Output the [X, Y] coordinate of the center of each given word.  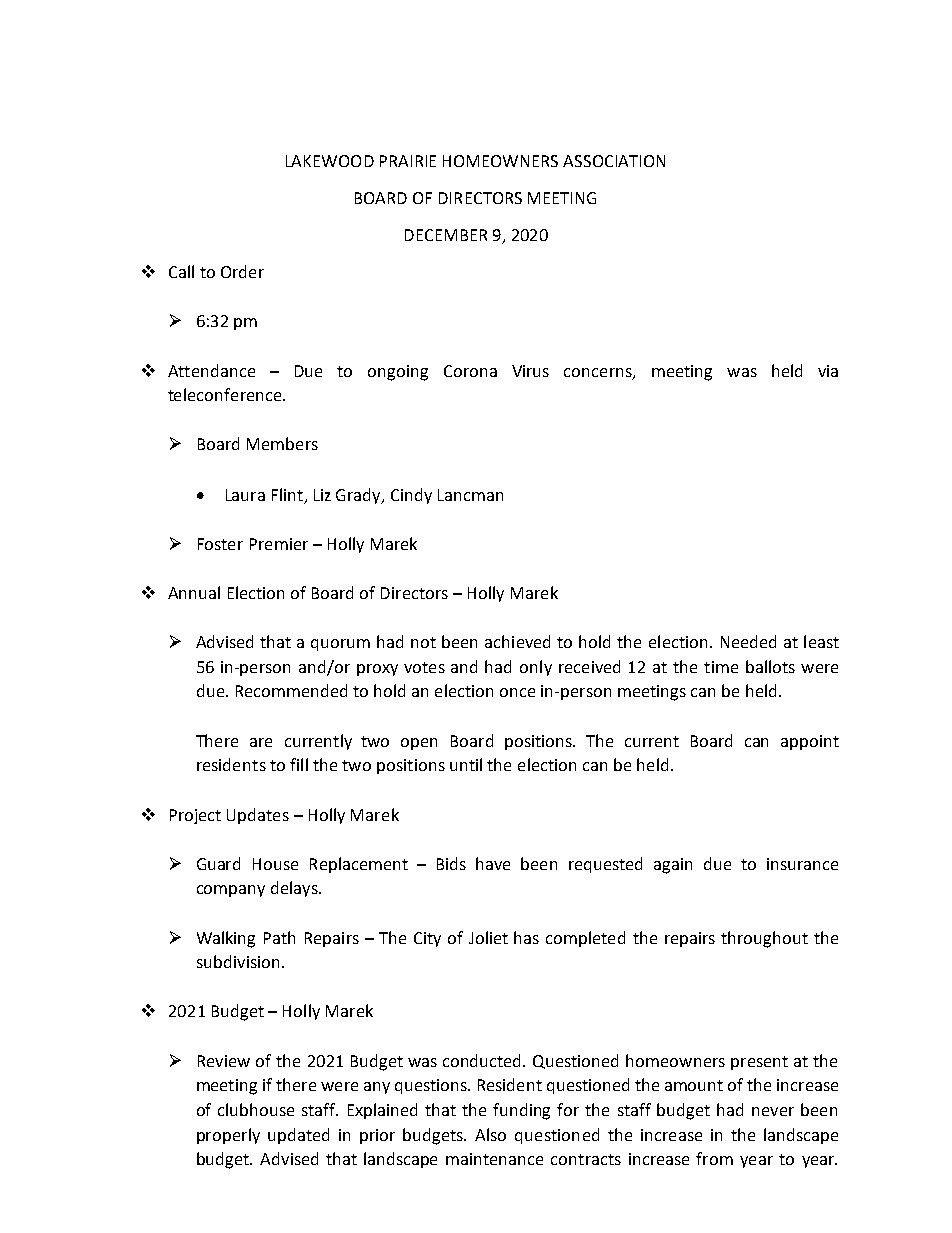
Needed [748, 641]
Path [279, 937]
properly [228, 1136]
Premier [279, 544]
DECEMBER [446, 235]
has [526, 937]
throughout [764, 939]
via [828, 371]
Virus [530, 371]
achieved [517, 641]
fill [299, 764]
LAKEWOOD [330, 161]
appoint [810, 742]
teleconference [226, 394]
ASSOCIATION [614, 161]
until [466, 764]
